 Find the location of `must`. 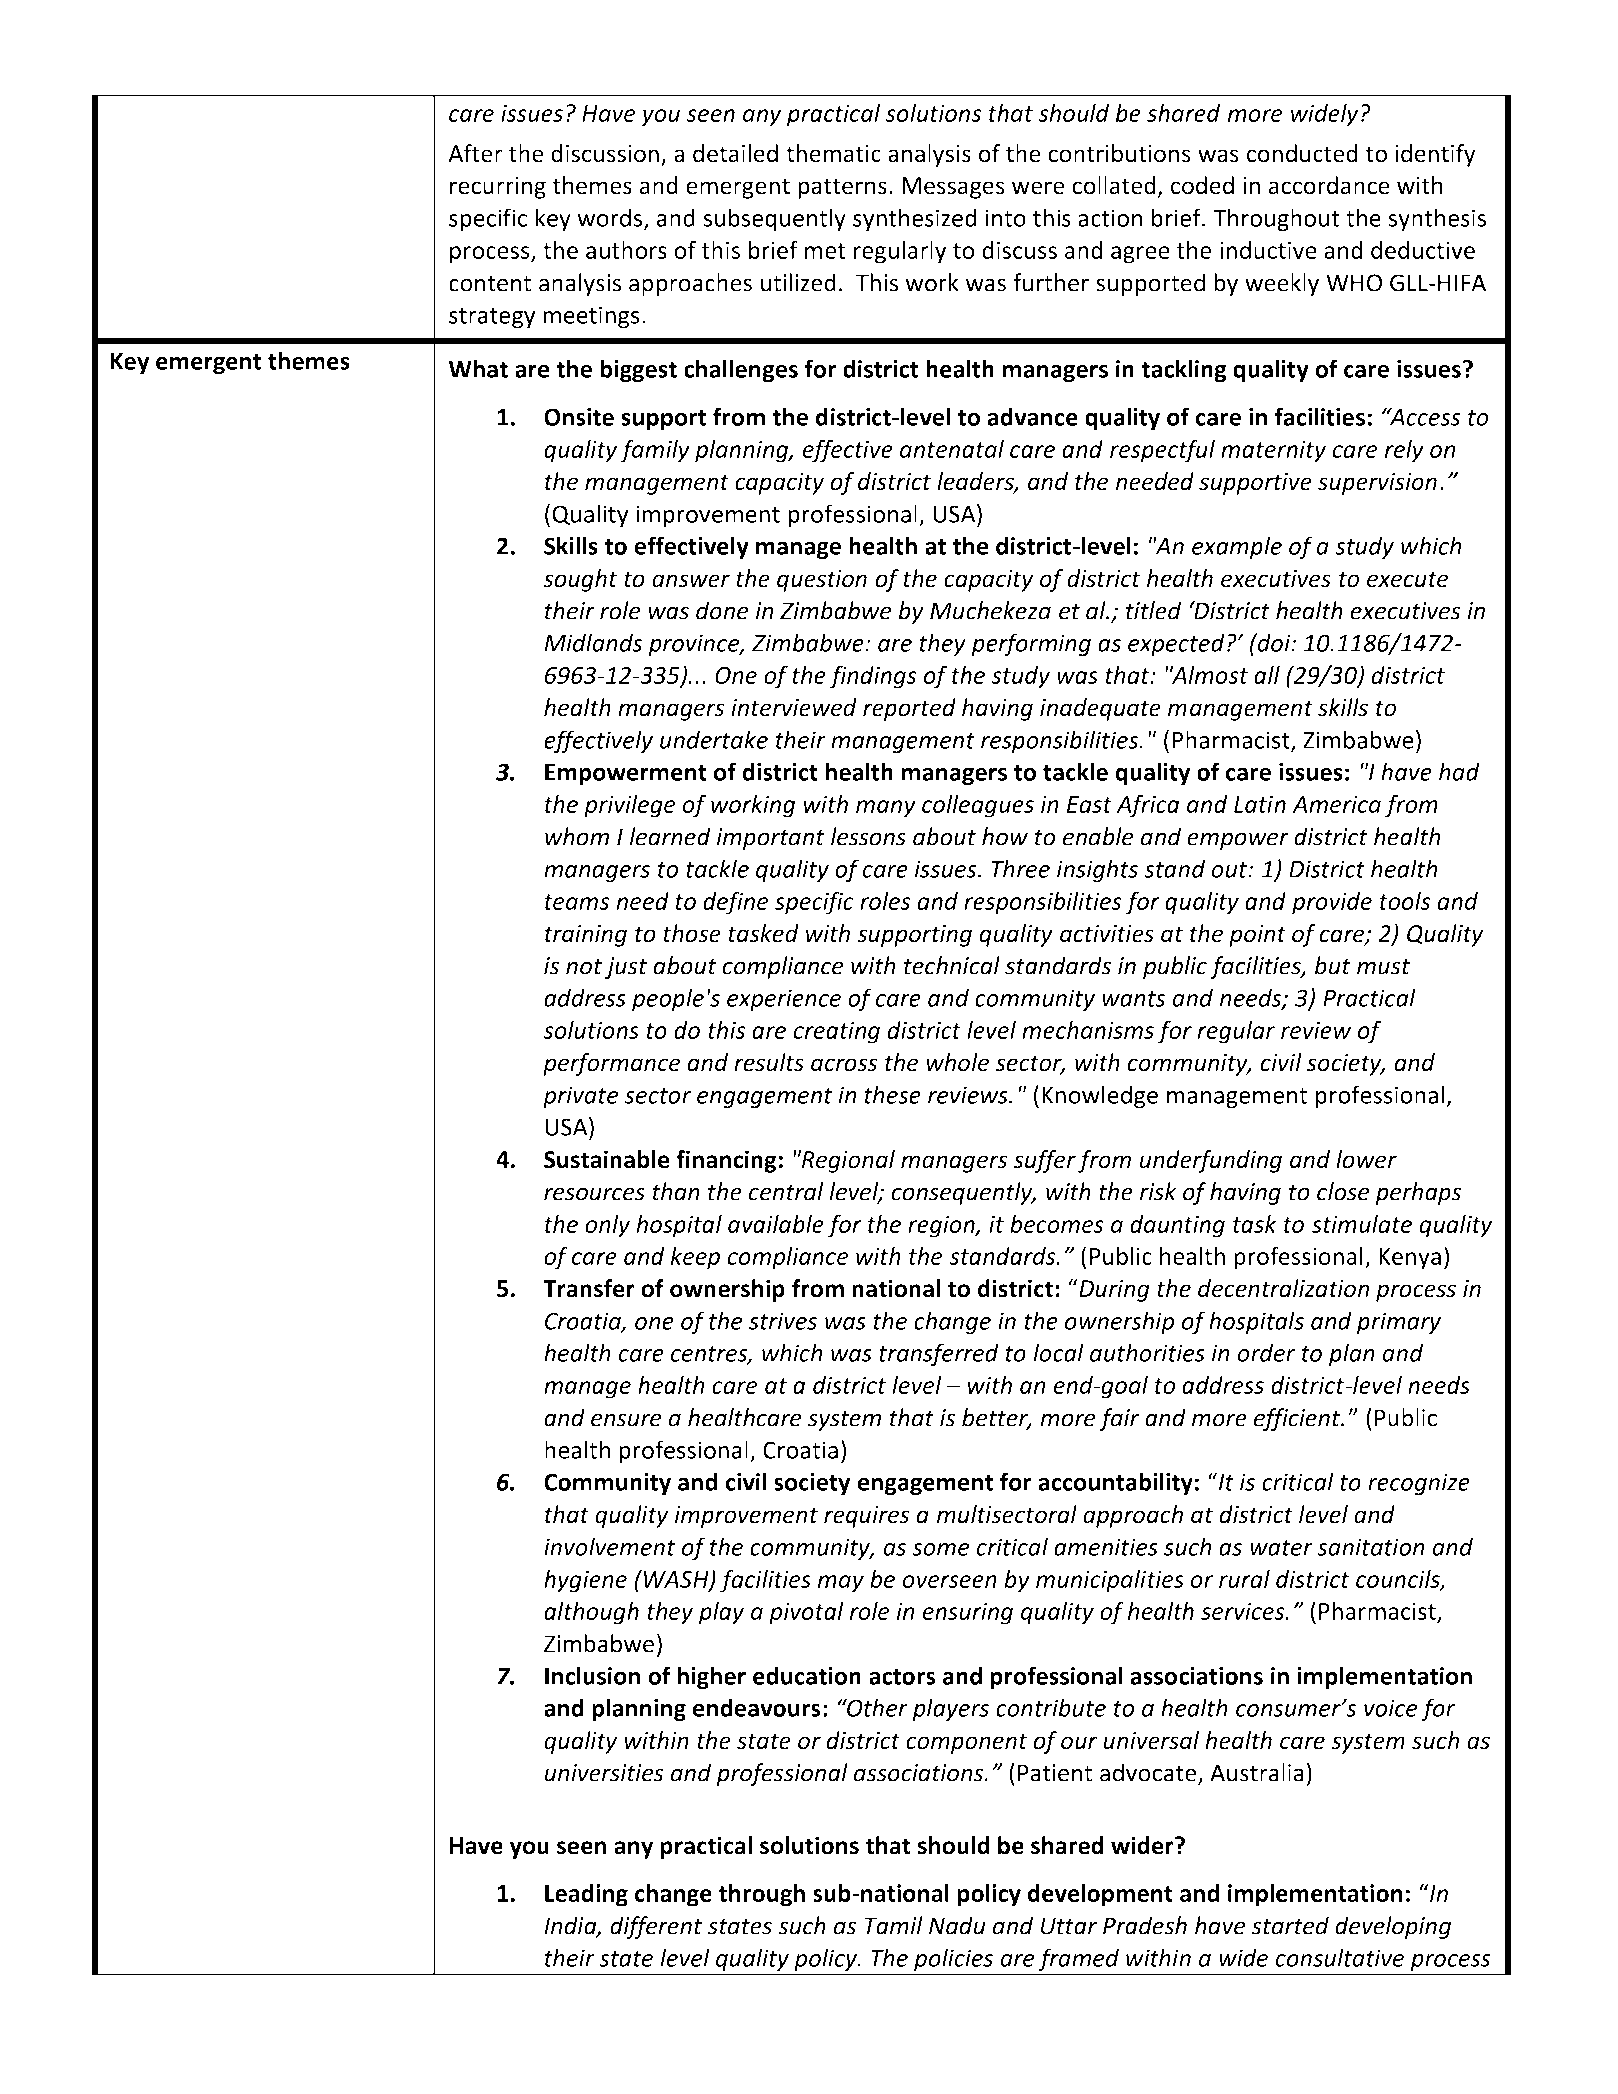

must is located at coordinates (1383, 967).
